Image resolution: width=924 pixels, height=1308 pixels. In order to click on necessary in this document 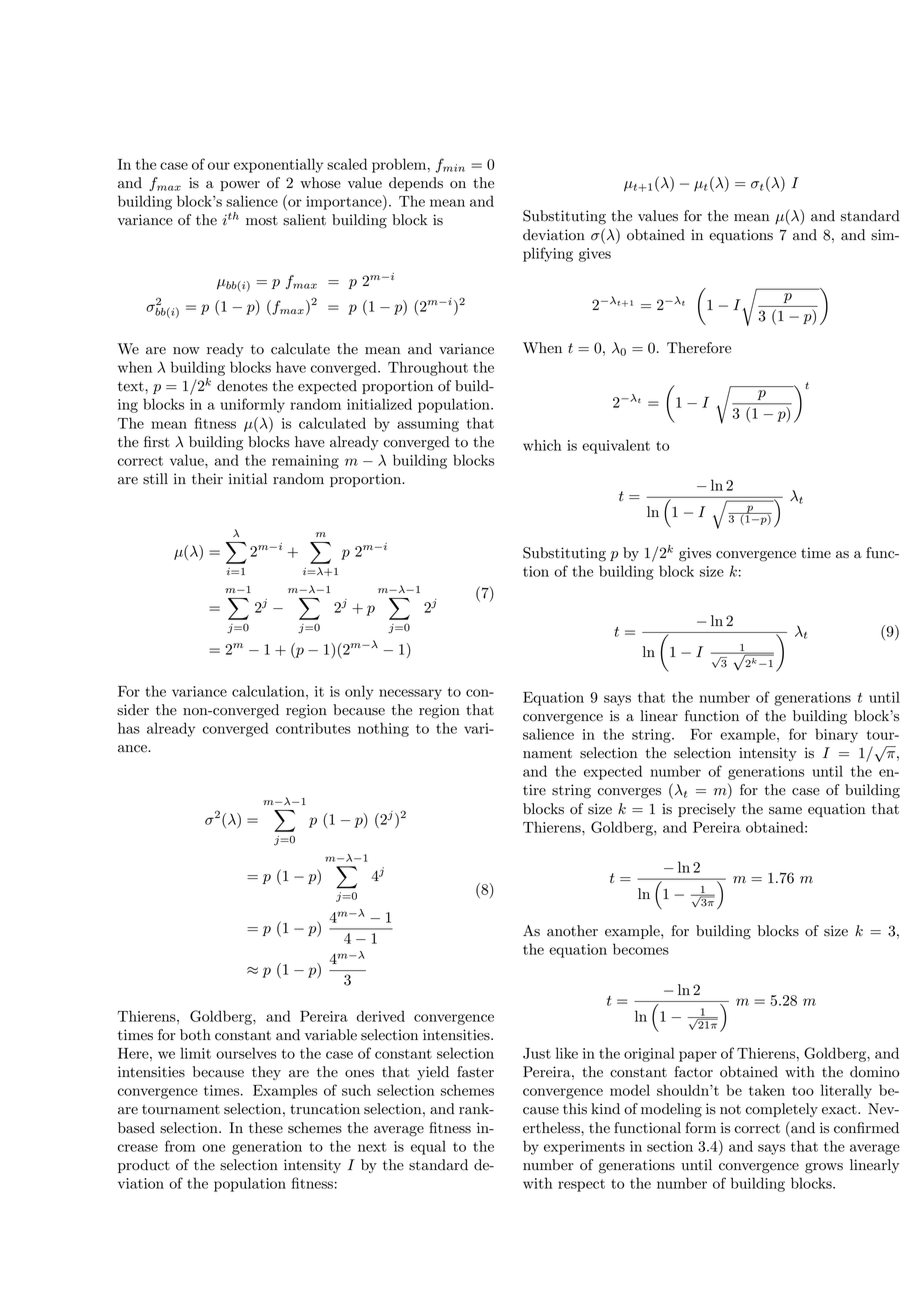, I will do `click(410, 694)`.
